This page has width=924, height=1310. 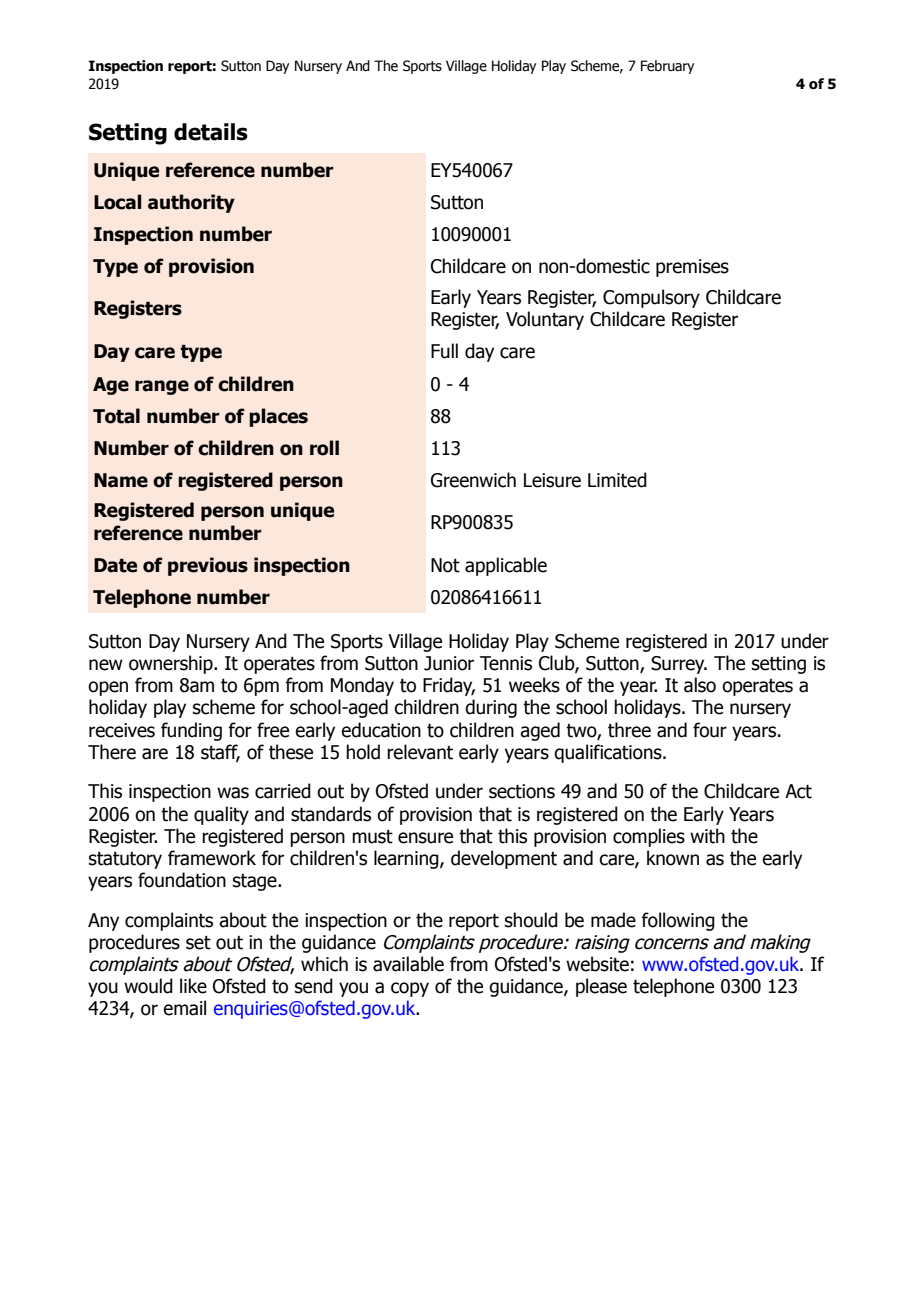 What do you see at coordinates (172, 664) in the page?
I see `ownership` at bounding box center [172, 664].
